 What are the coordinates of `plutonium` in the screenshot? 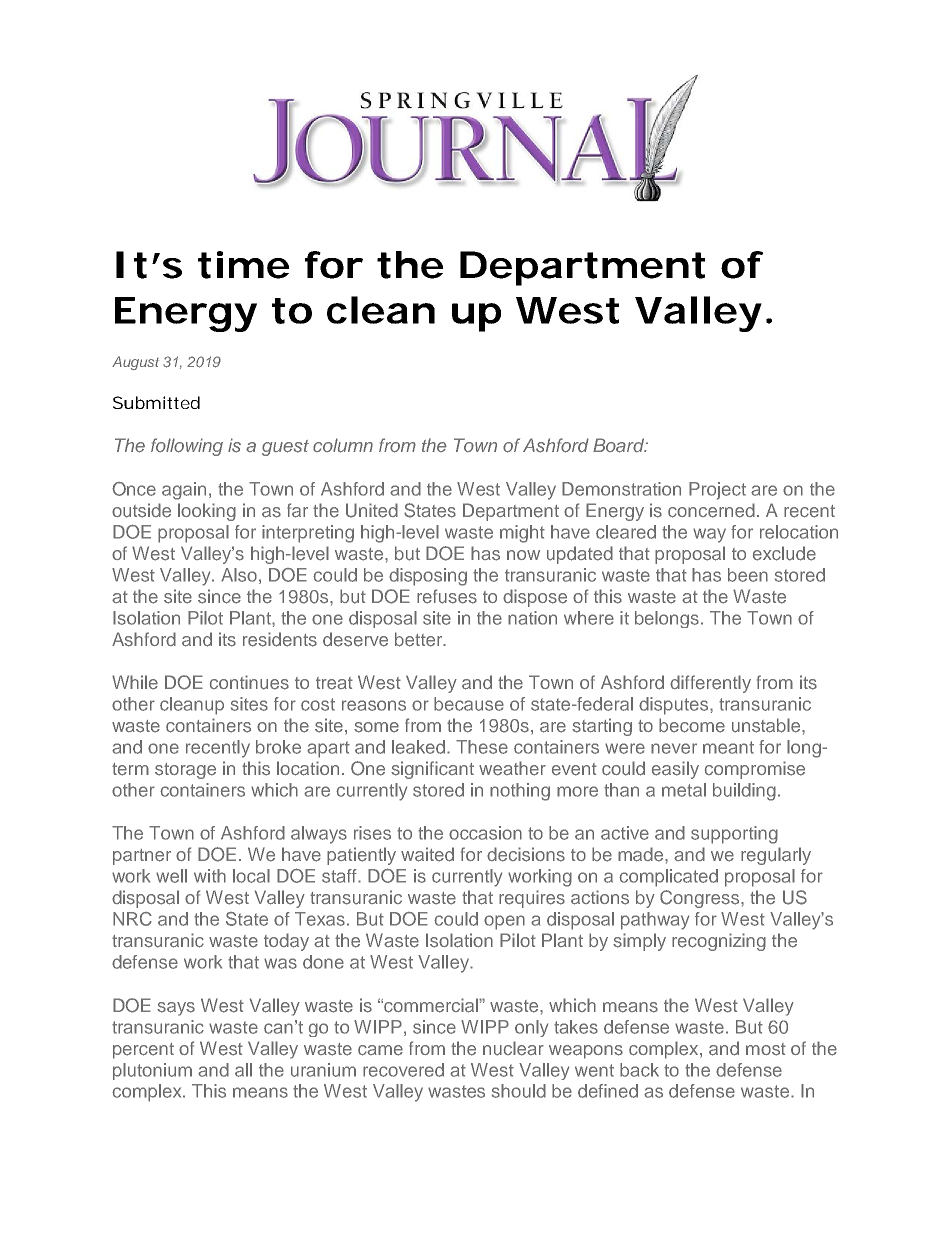 It's located at (152, 1071).
